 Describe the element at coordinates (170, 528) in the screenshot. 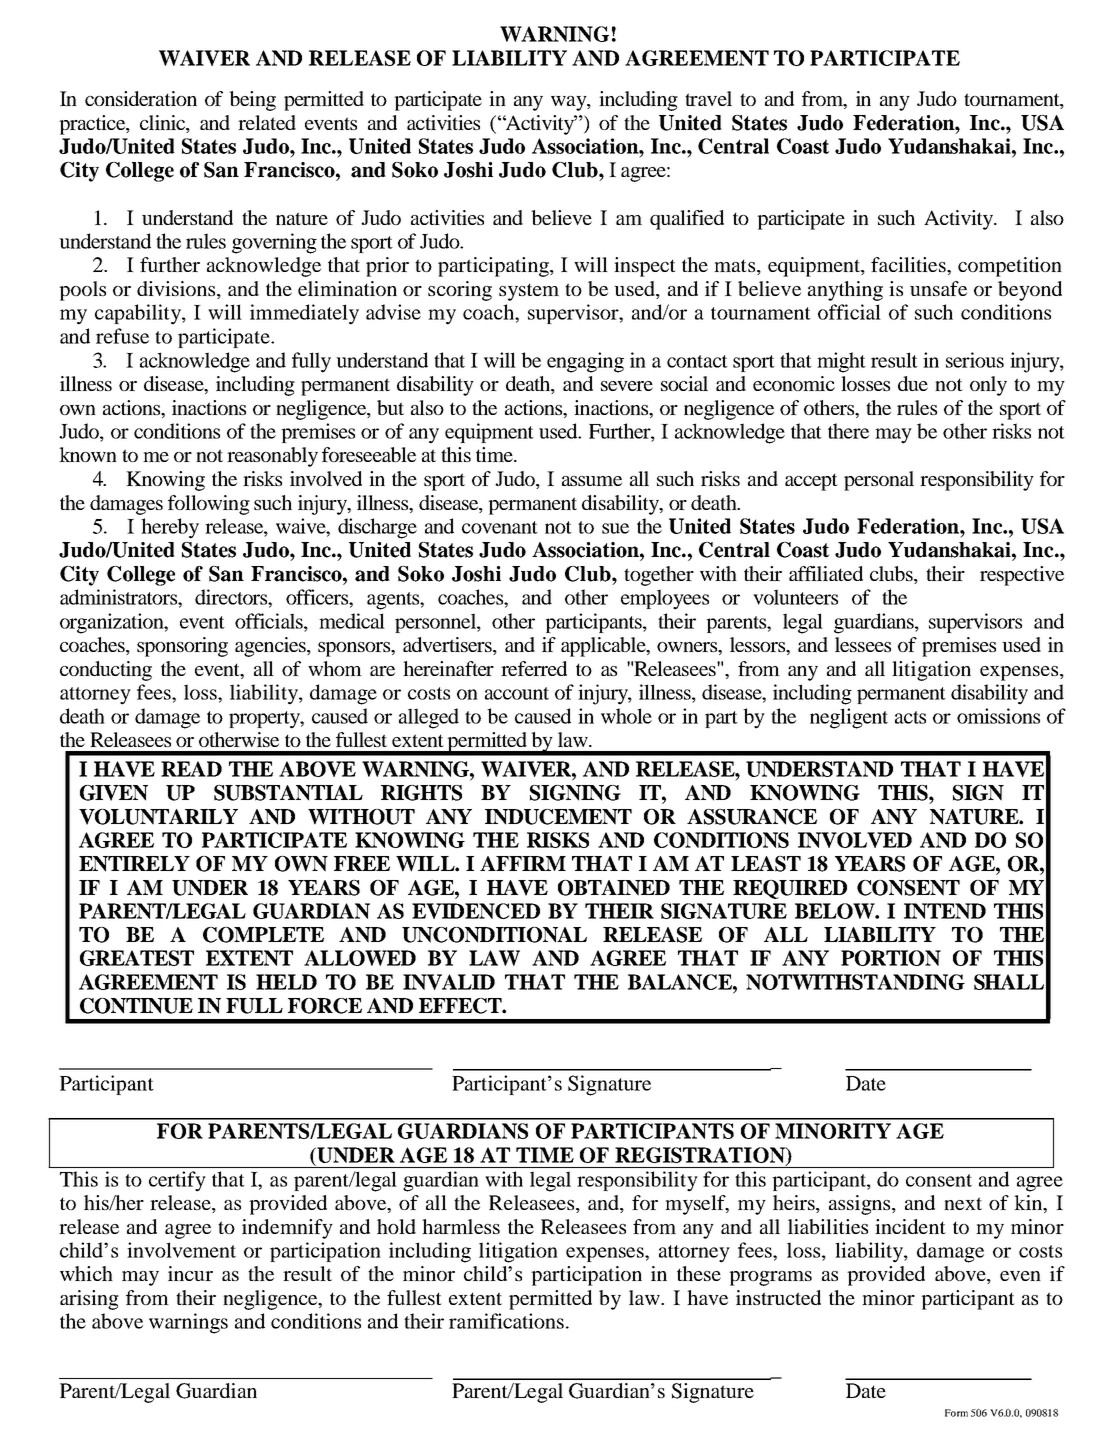

I see `hereby` at that location.
